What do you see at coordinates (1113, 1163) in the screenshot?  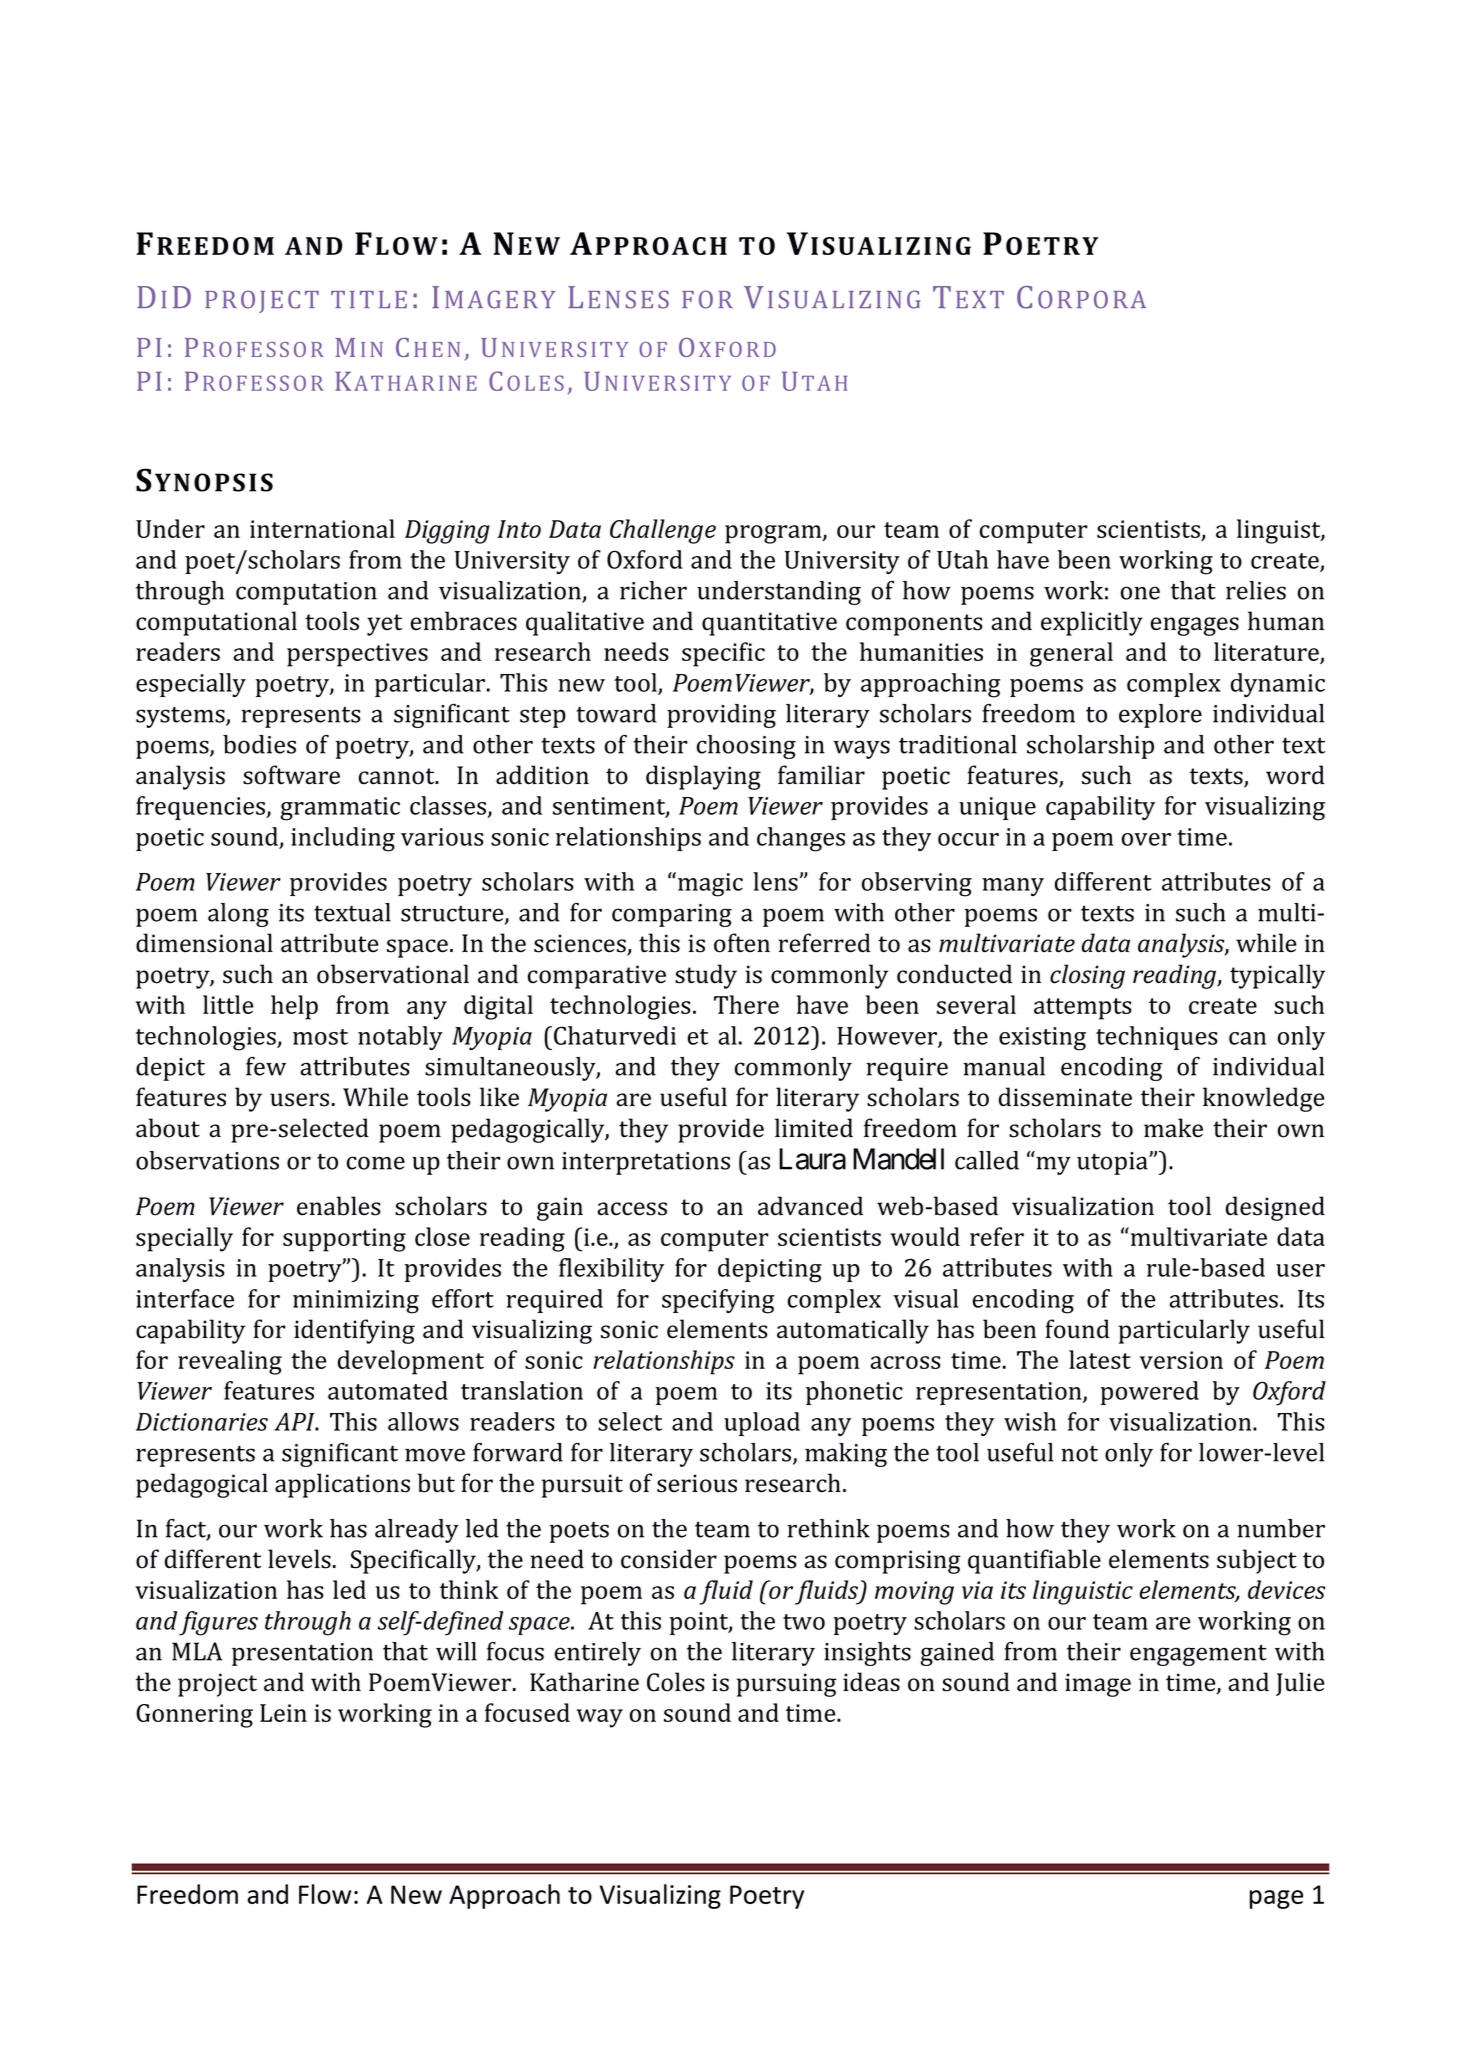 I see `utopia` at bounding box center [1113, 1163].
